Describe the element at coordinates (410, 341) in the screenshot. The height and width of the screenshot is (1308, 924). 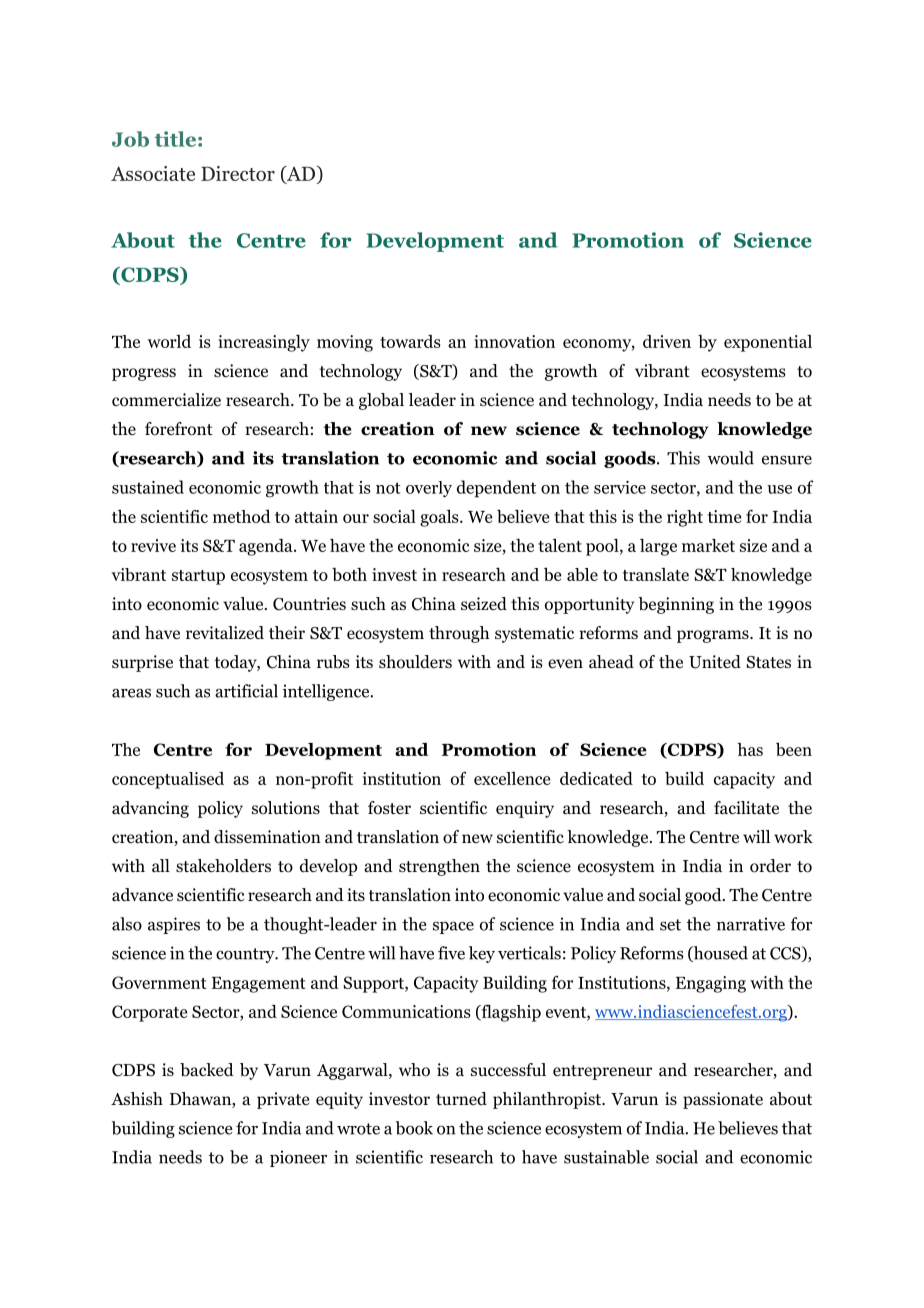
I see `towards` at that location.
